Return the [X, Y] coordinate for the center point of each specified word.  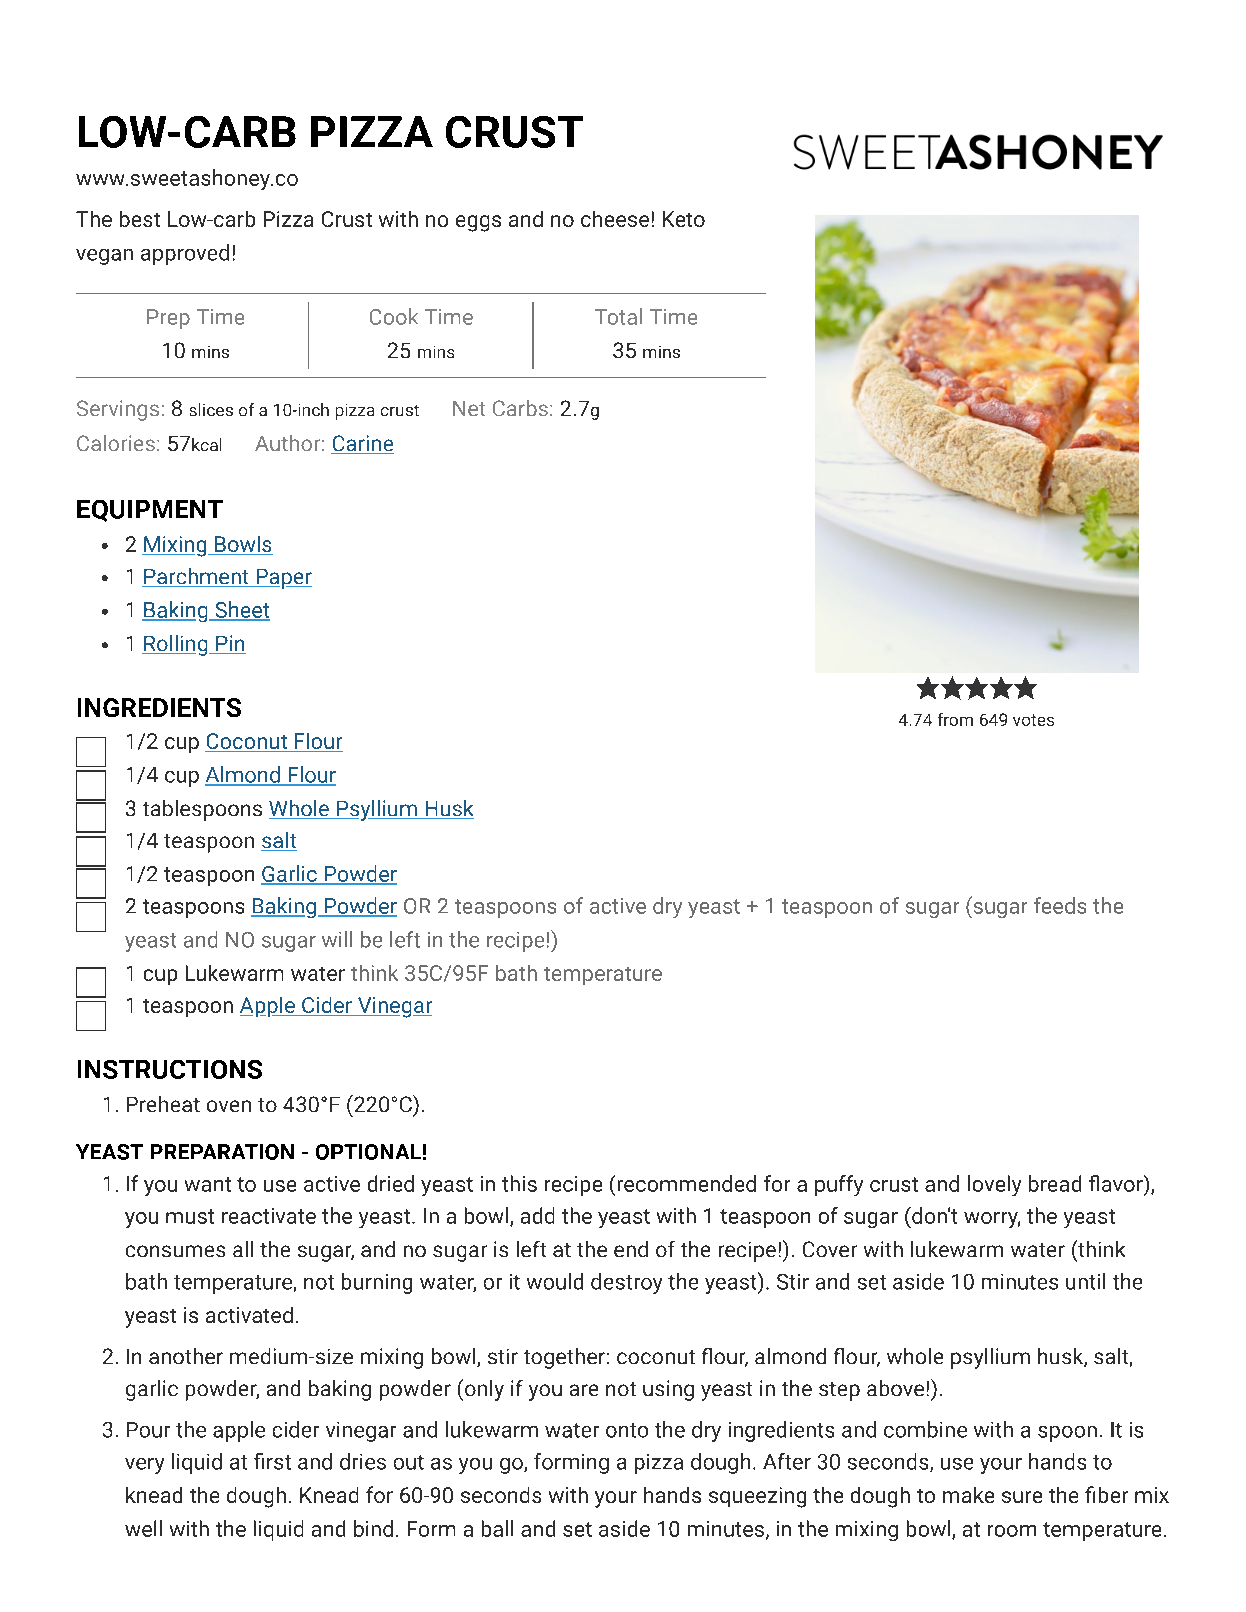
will [337, 939]
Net [469, 408]
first [272, 1461]
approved [185, 254]
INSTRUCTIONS [170, 1069]
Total [618, 316]
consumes [175, 1251]
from [955, 719]
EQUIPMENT [150, 511]
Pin [230, 644]
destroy [626, 1283]
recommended [687, 1183]
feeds [1060, 905]
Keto [684, 219]
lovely [994, 1185]
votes [1033, 720]
